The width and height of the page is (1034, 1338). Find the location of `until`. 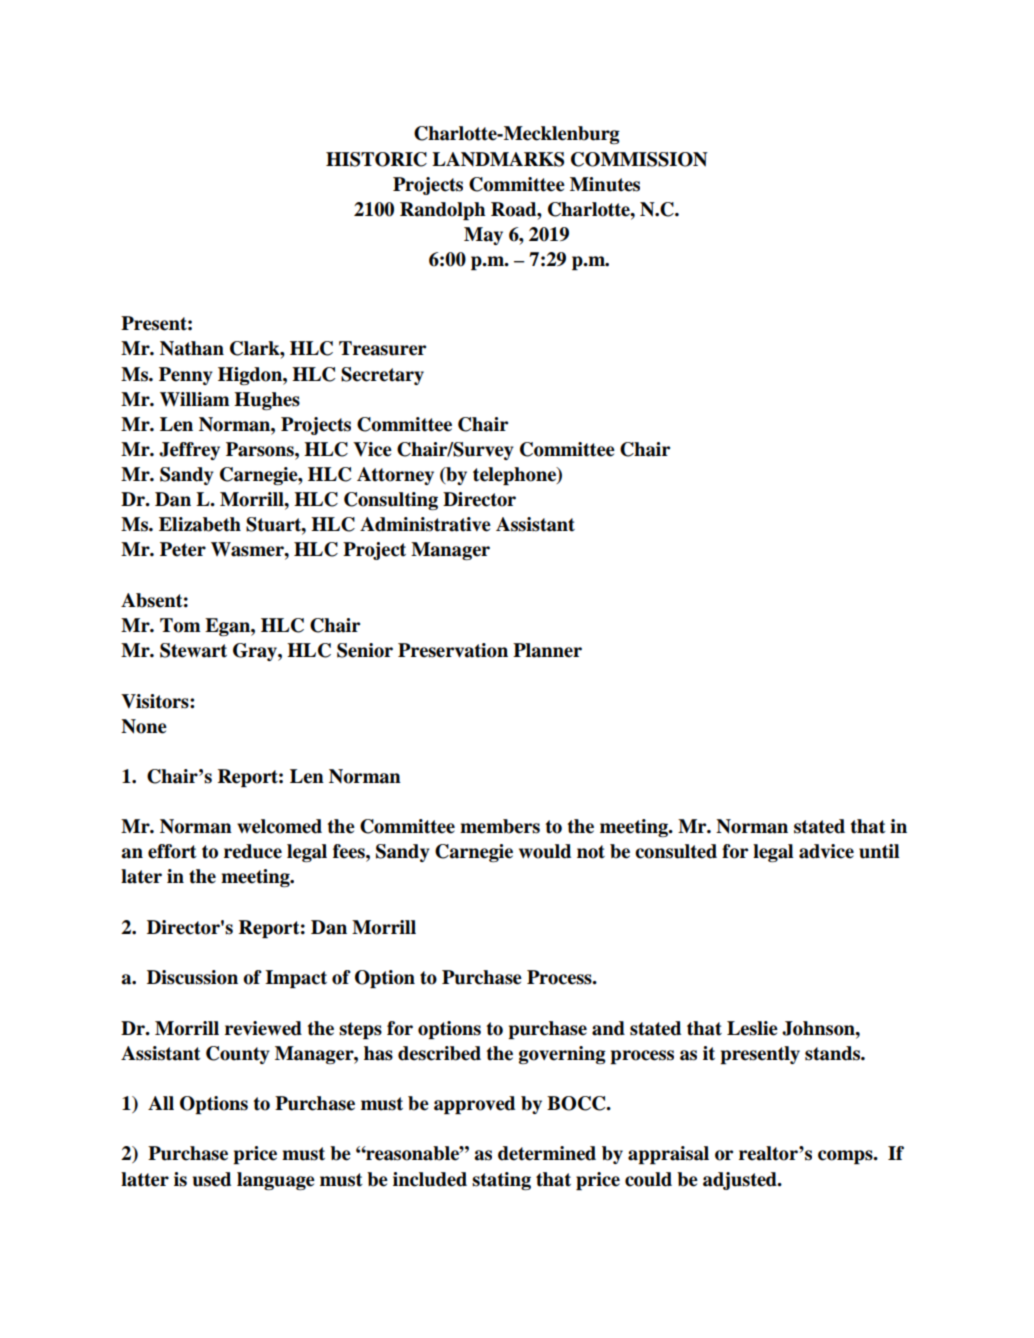

until is located at coordinates (879, 851).
